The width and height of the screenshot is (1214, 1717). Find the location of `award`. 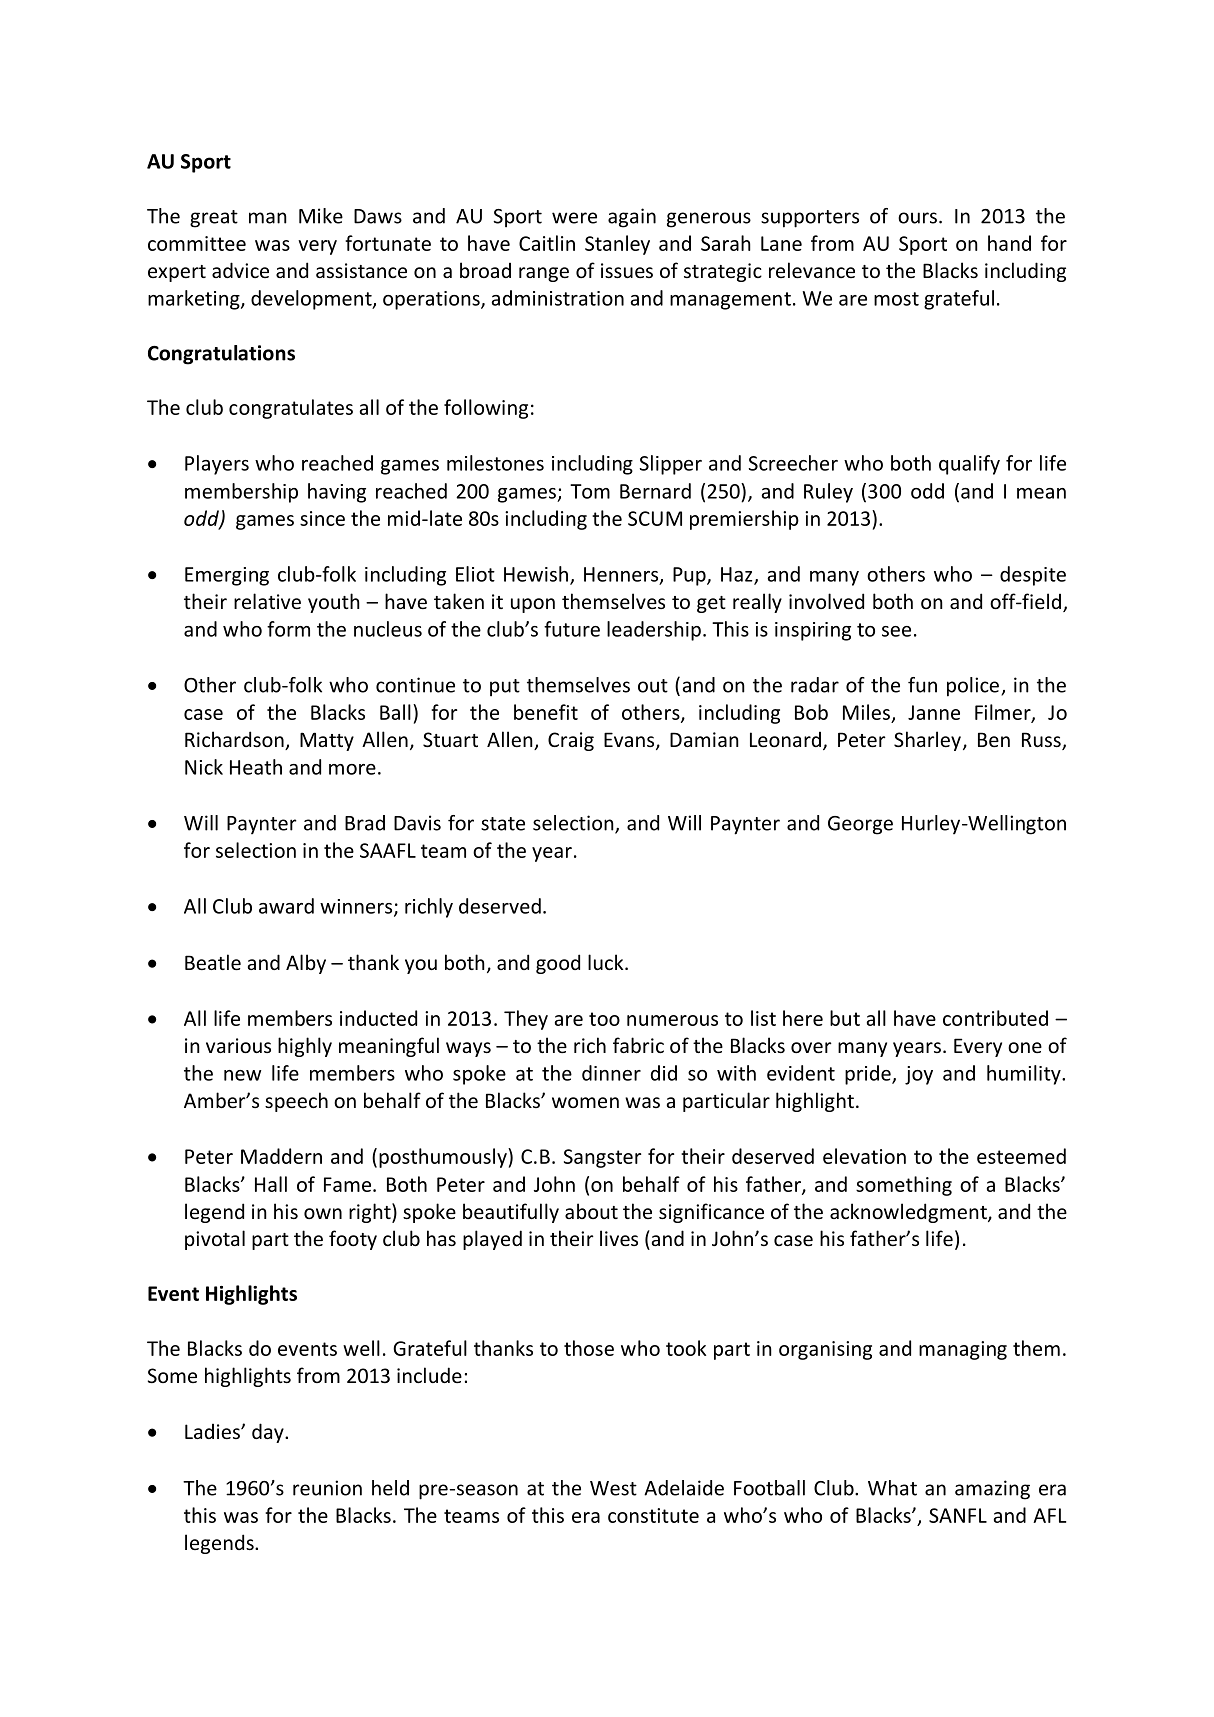

award is located at coordinates (286, 906).
